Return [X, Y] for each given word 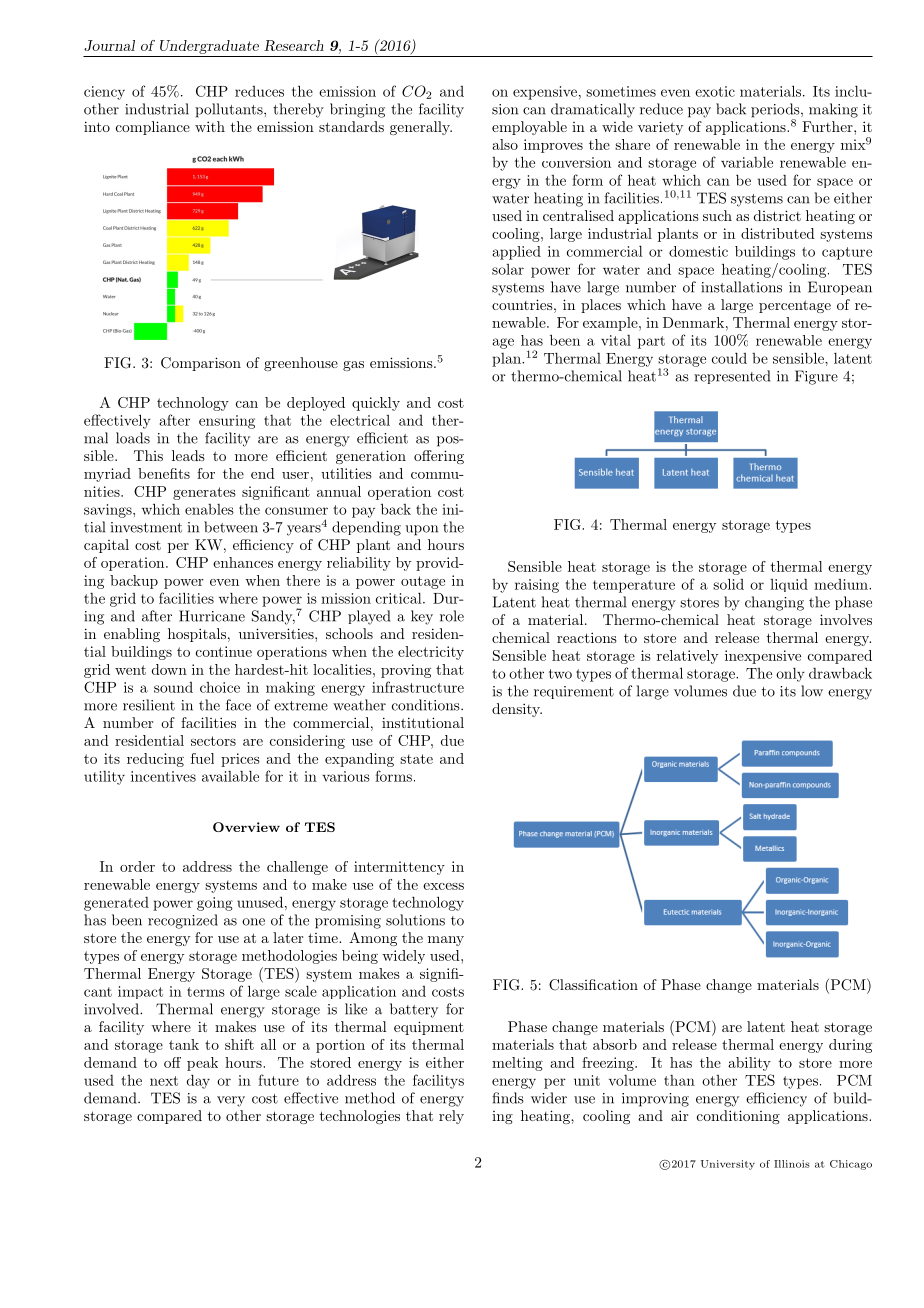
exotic [715, 91]
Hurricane [212, 616]
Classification [593, 985]
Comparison [201, 364]
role [452, 616]
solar [508, 269]
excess [443, 886]
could [729, 358]
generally [421, 128]
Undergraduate [209, 47]
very [231, 1101]
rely [451, 1117]
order [137, 866]
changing [774, 603]
